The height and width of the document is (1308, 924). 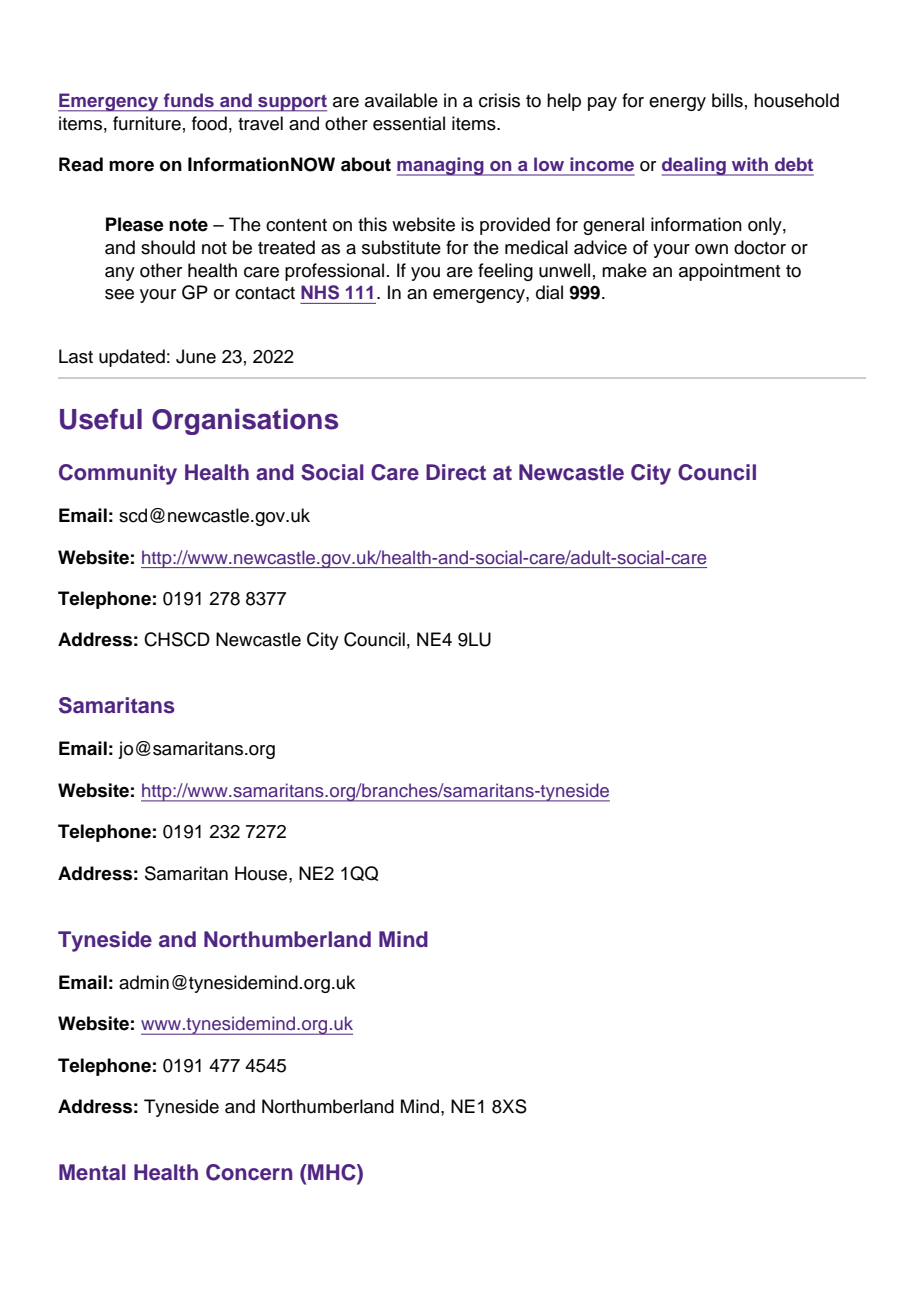 What do you see at coordinates (729, 272) in the document?
I see `appointment` at bounding box center [729, 272].
